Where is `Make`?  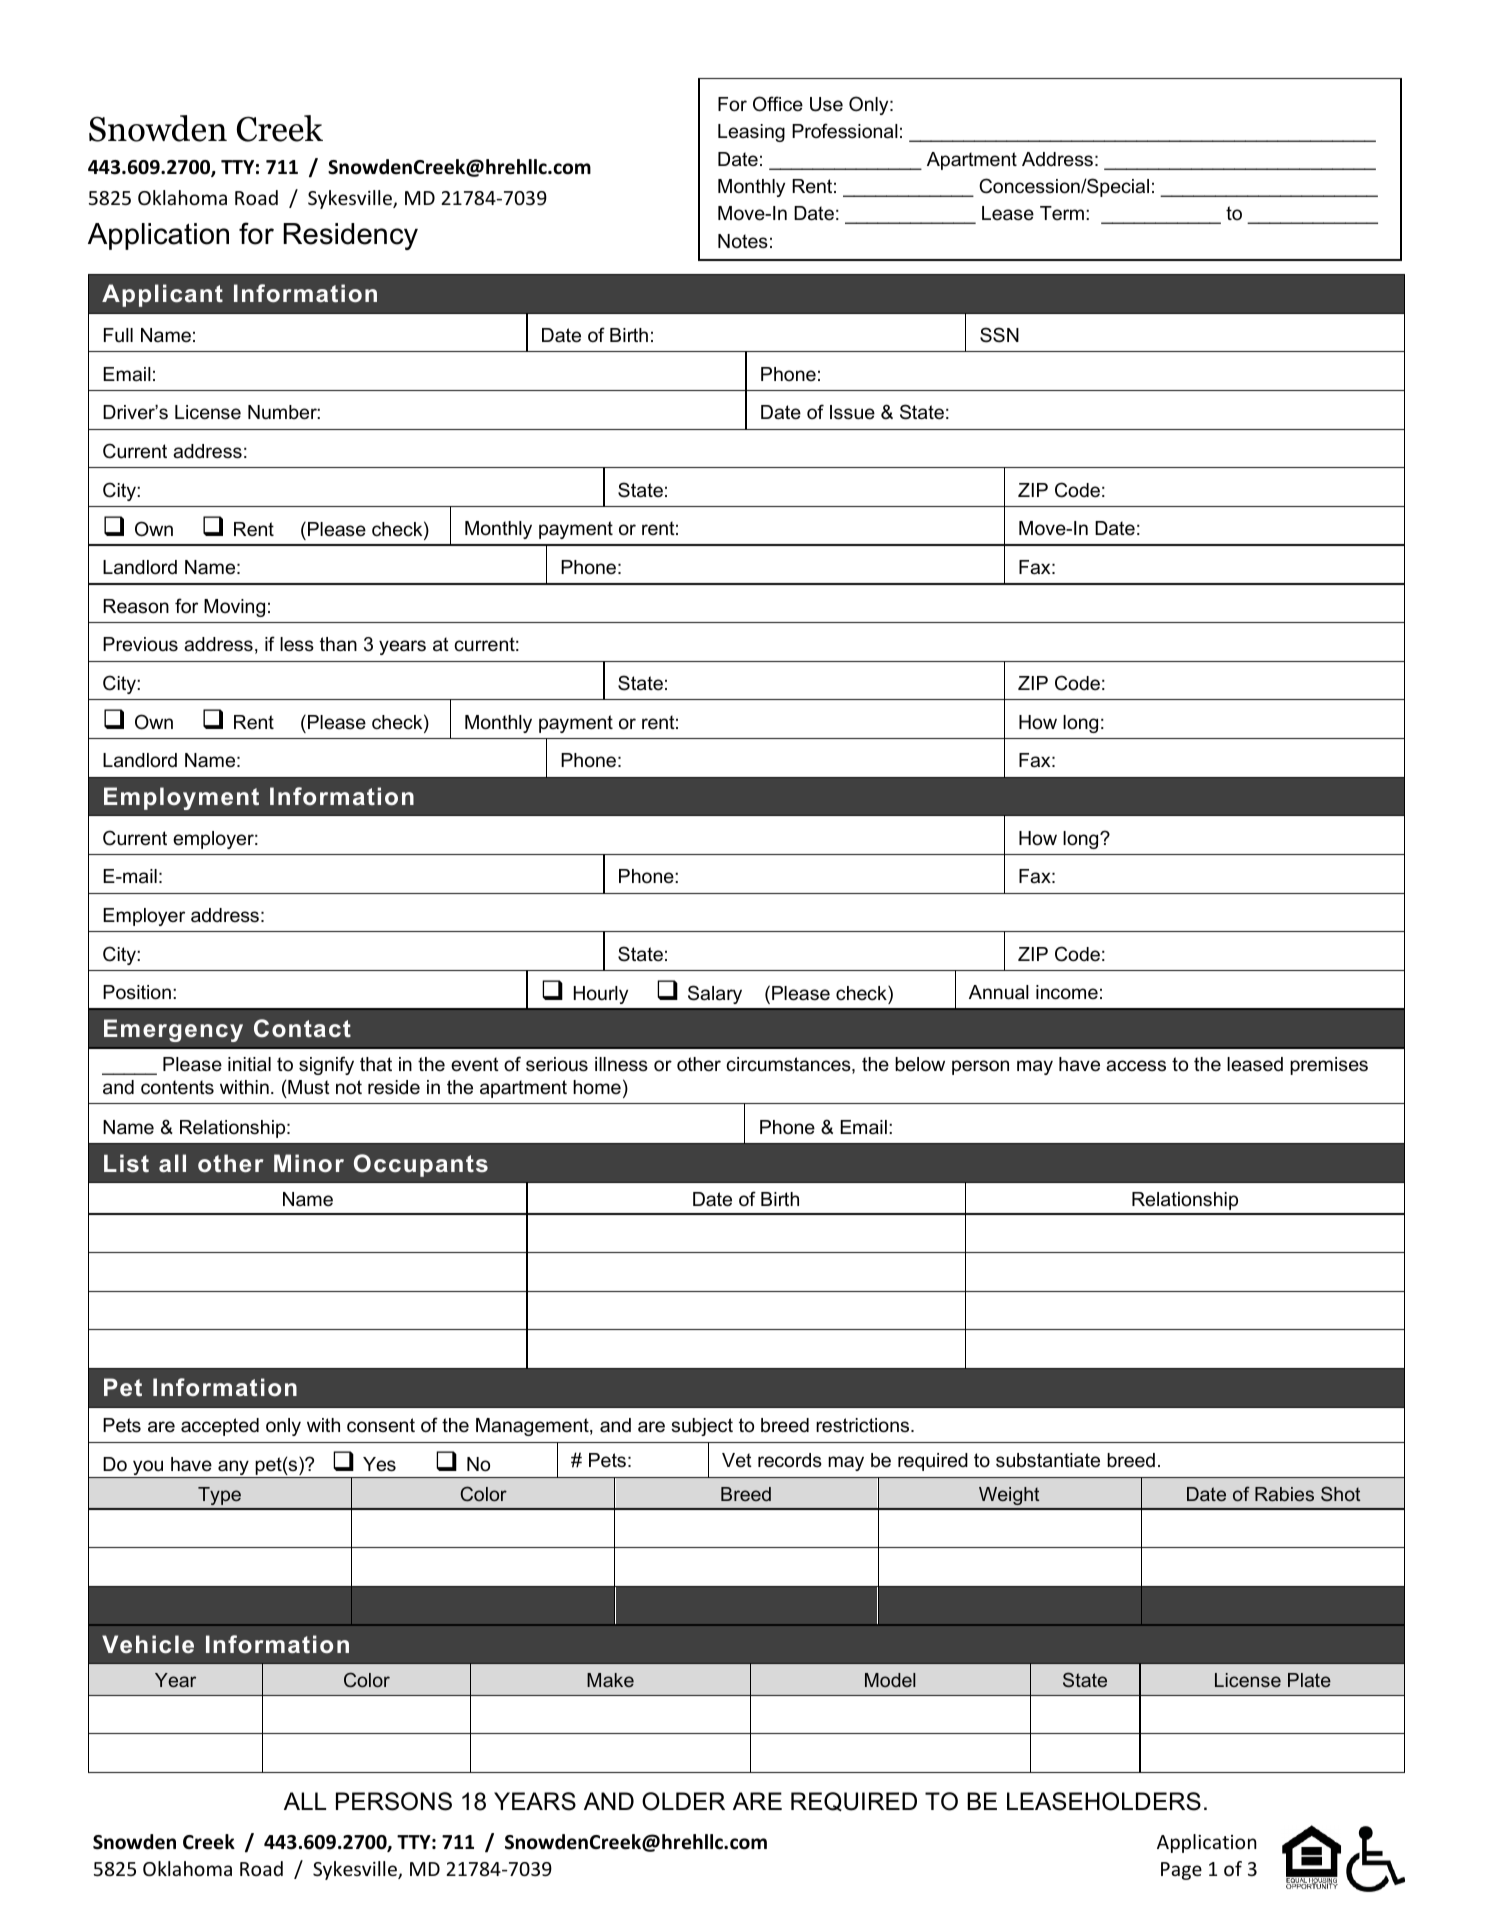
Make is located at coordinates (610, 1680).
